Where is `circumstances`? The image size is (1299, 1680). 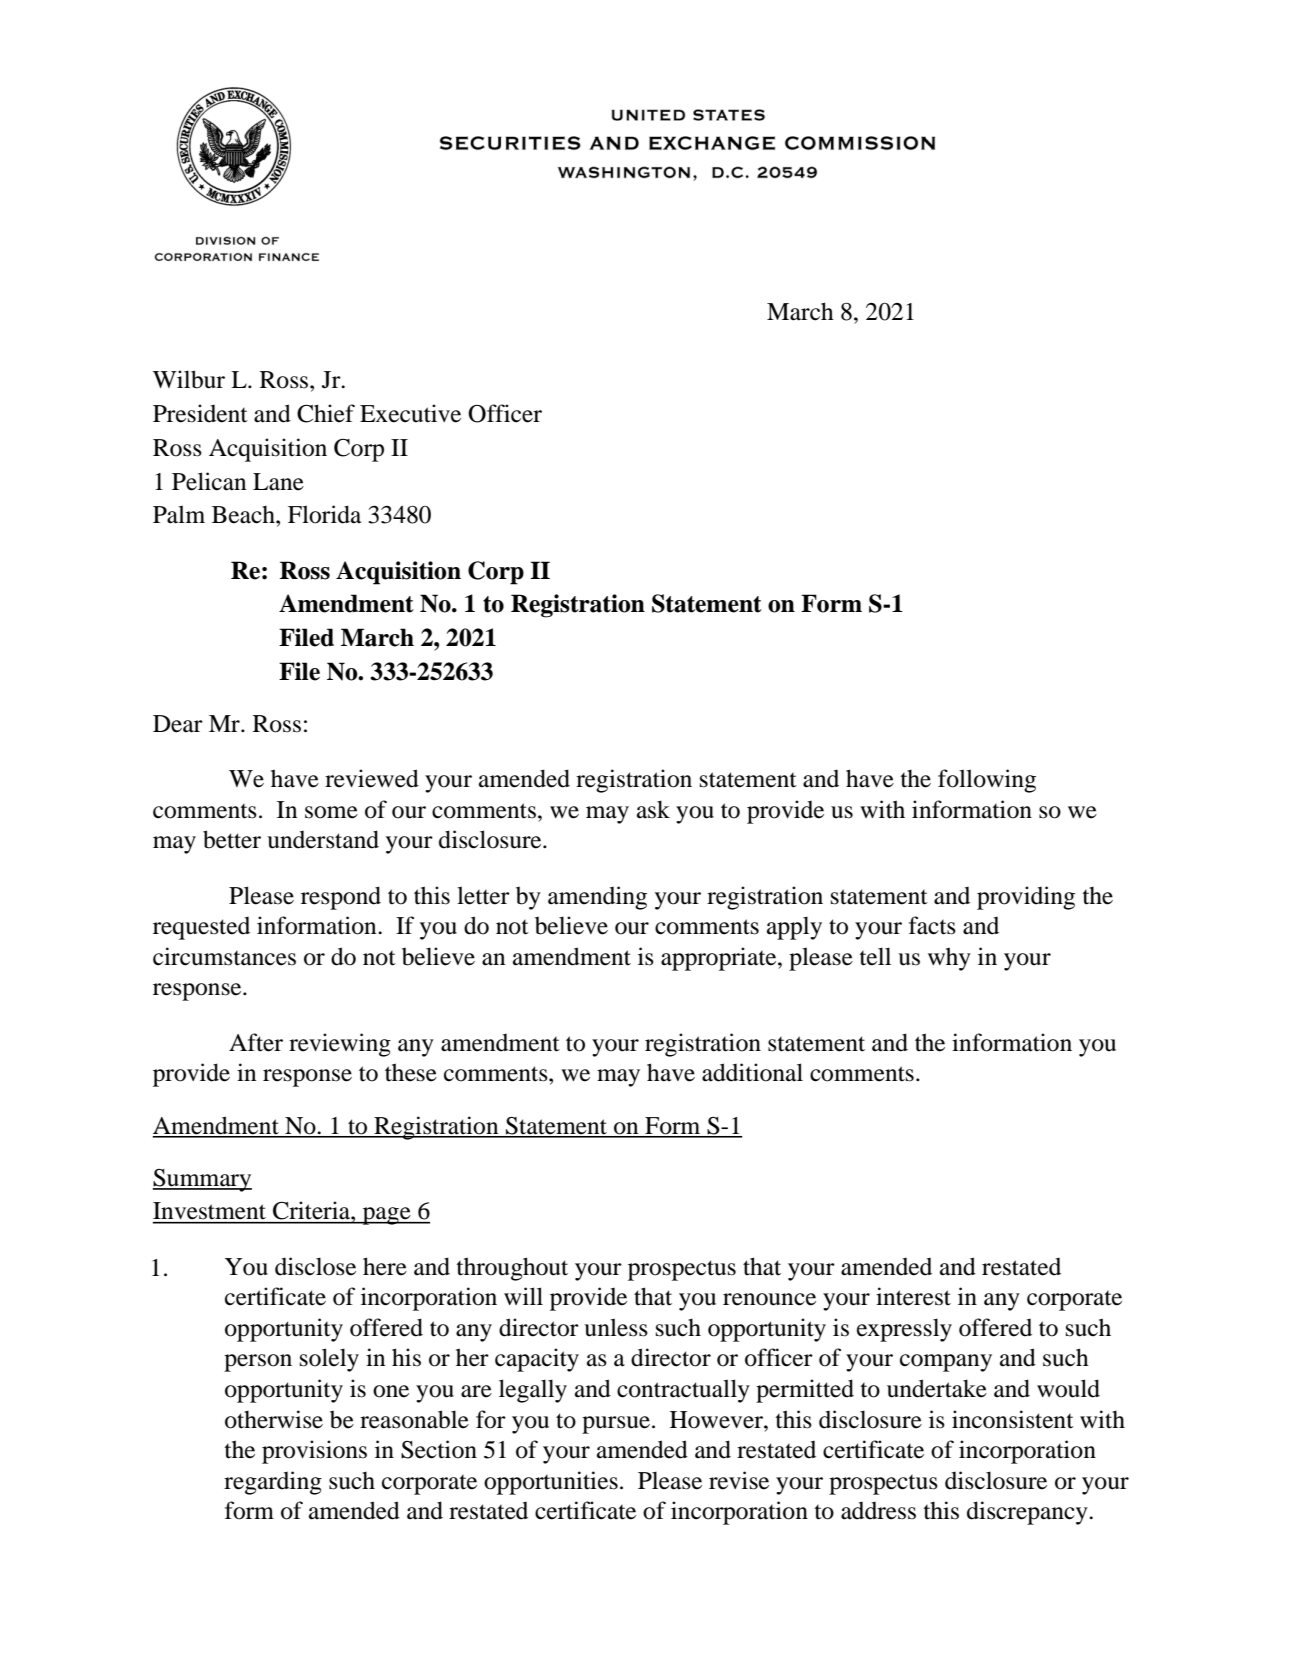
circumstances is located at coordinates (224, 956).
